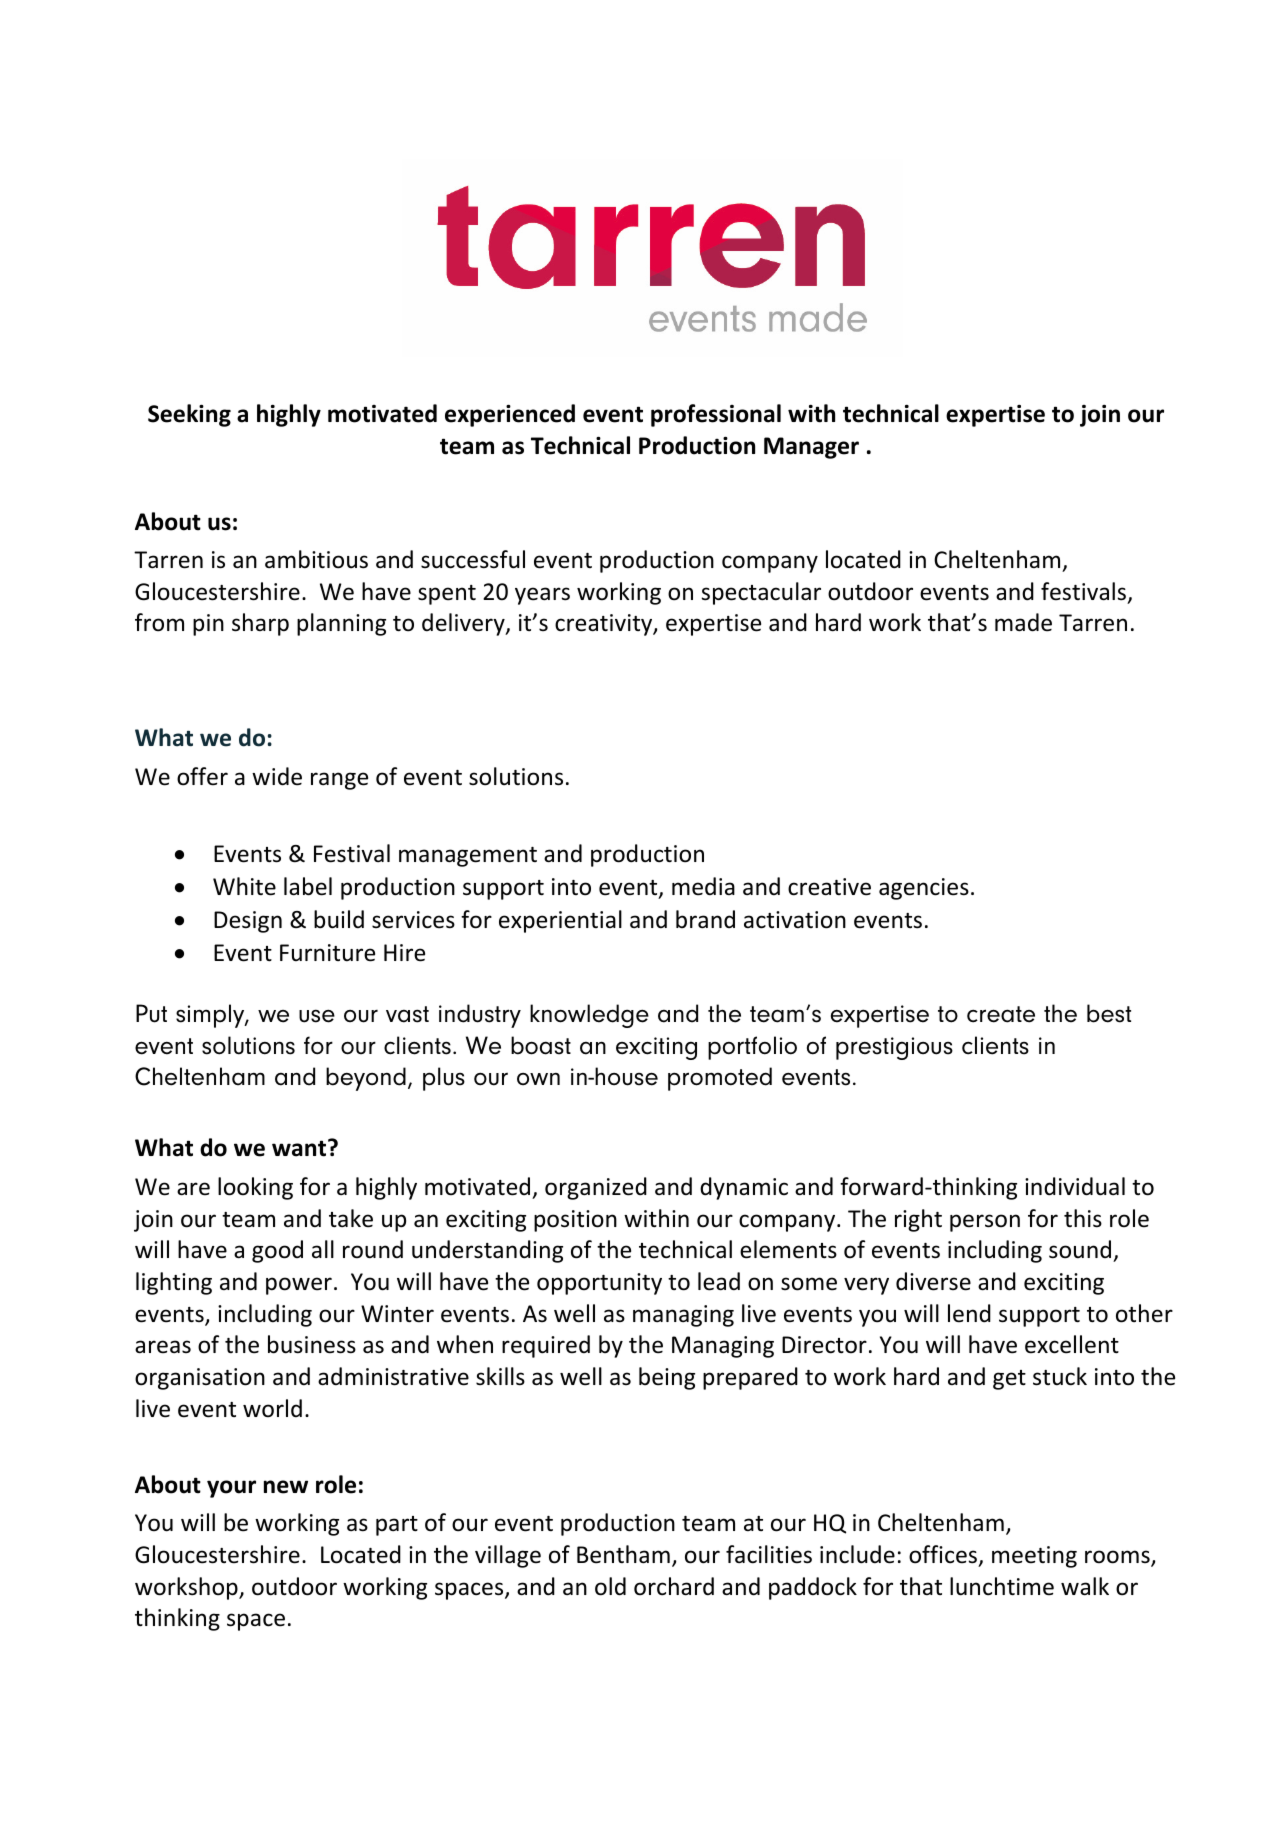 This screenshot has height=1822, width=1288. What do you see at coordinates (703, 886) in the screenshot?
I see `media` at bounding box center [703, 886].
